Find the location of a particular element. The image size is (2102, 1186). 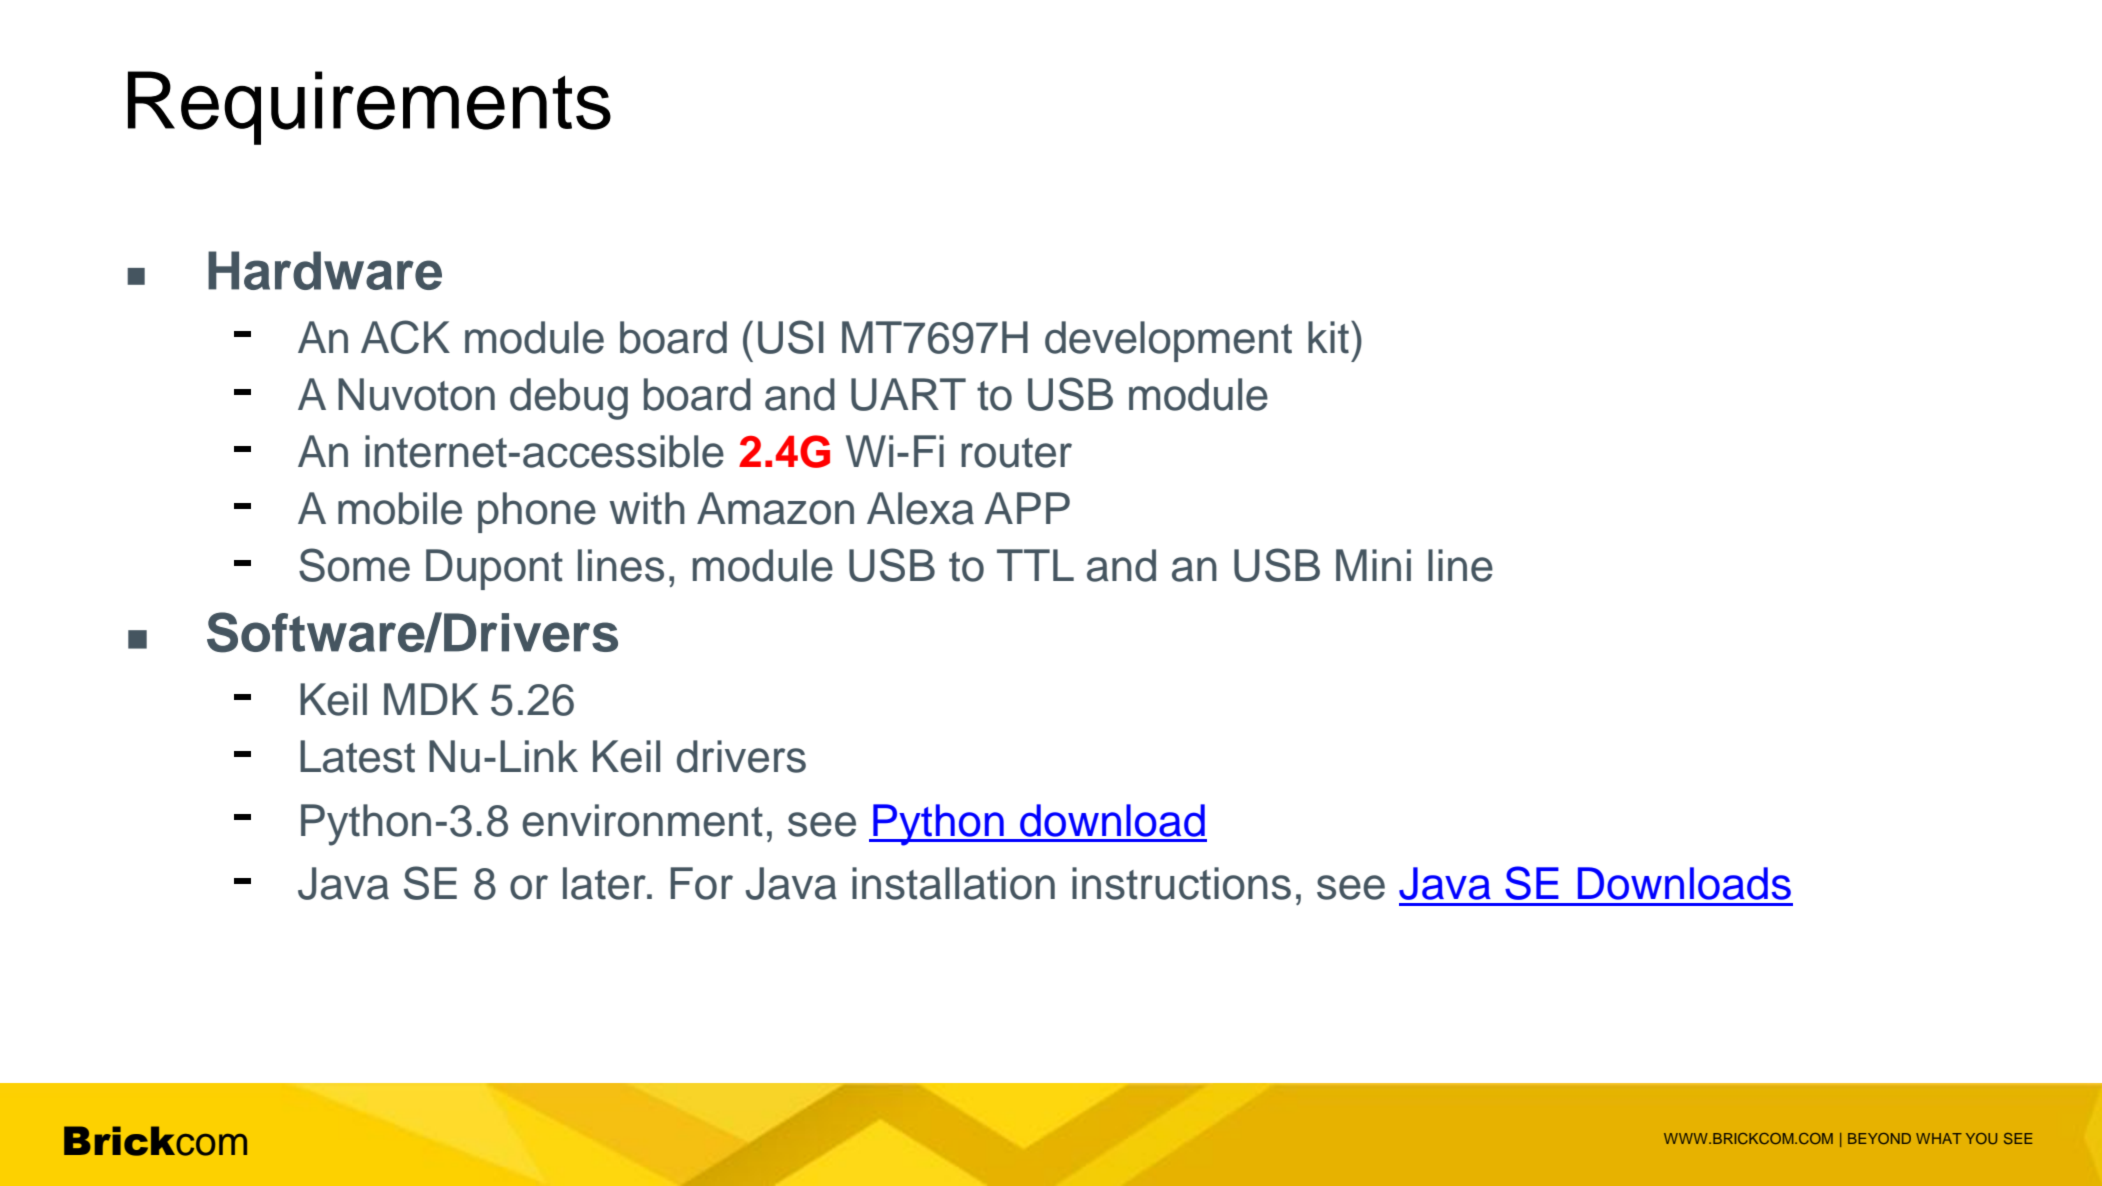

Requirements is located at coordinates (369, 108).
